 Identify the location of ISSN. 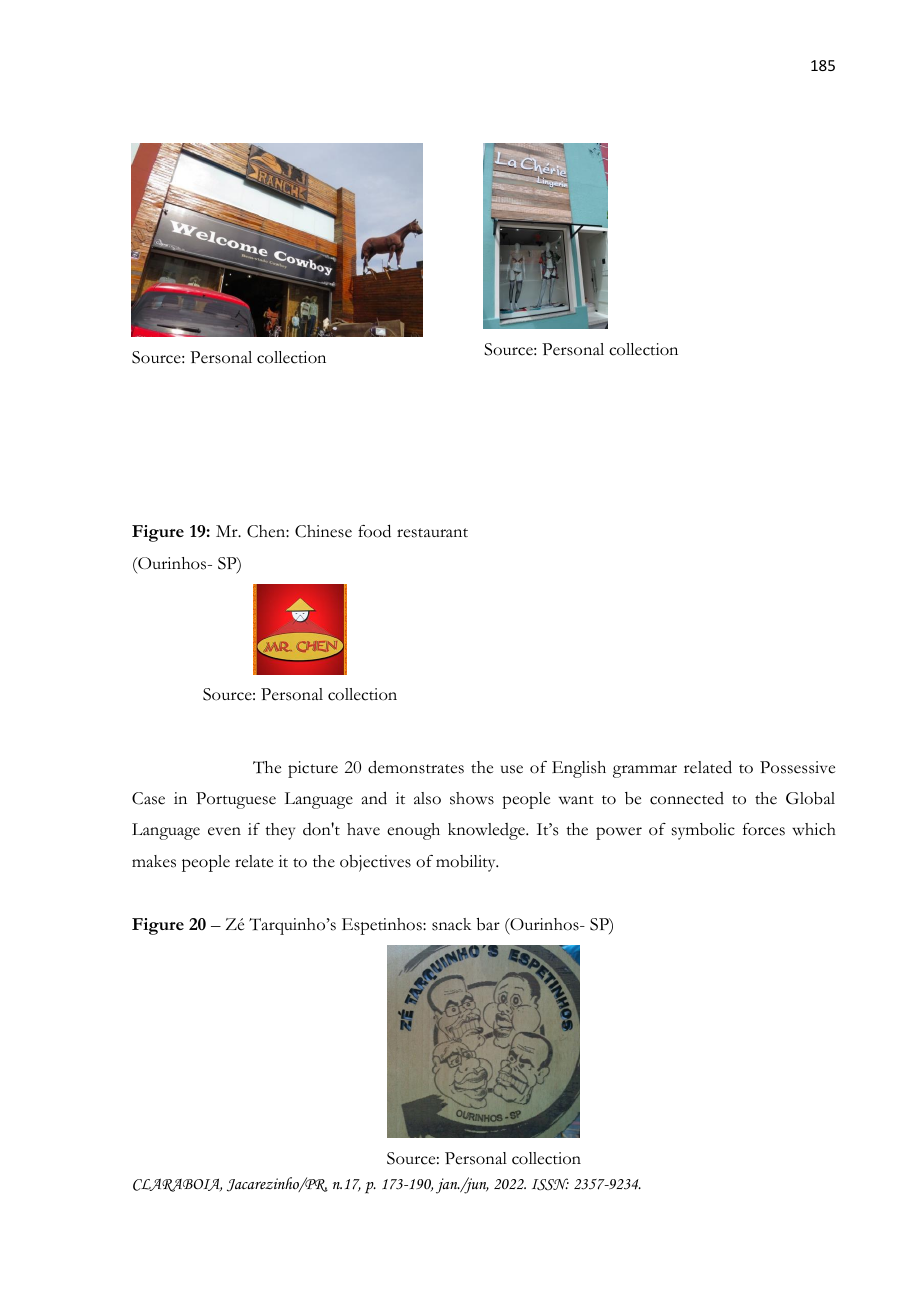
(550, 1184).
